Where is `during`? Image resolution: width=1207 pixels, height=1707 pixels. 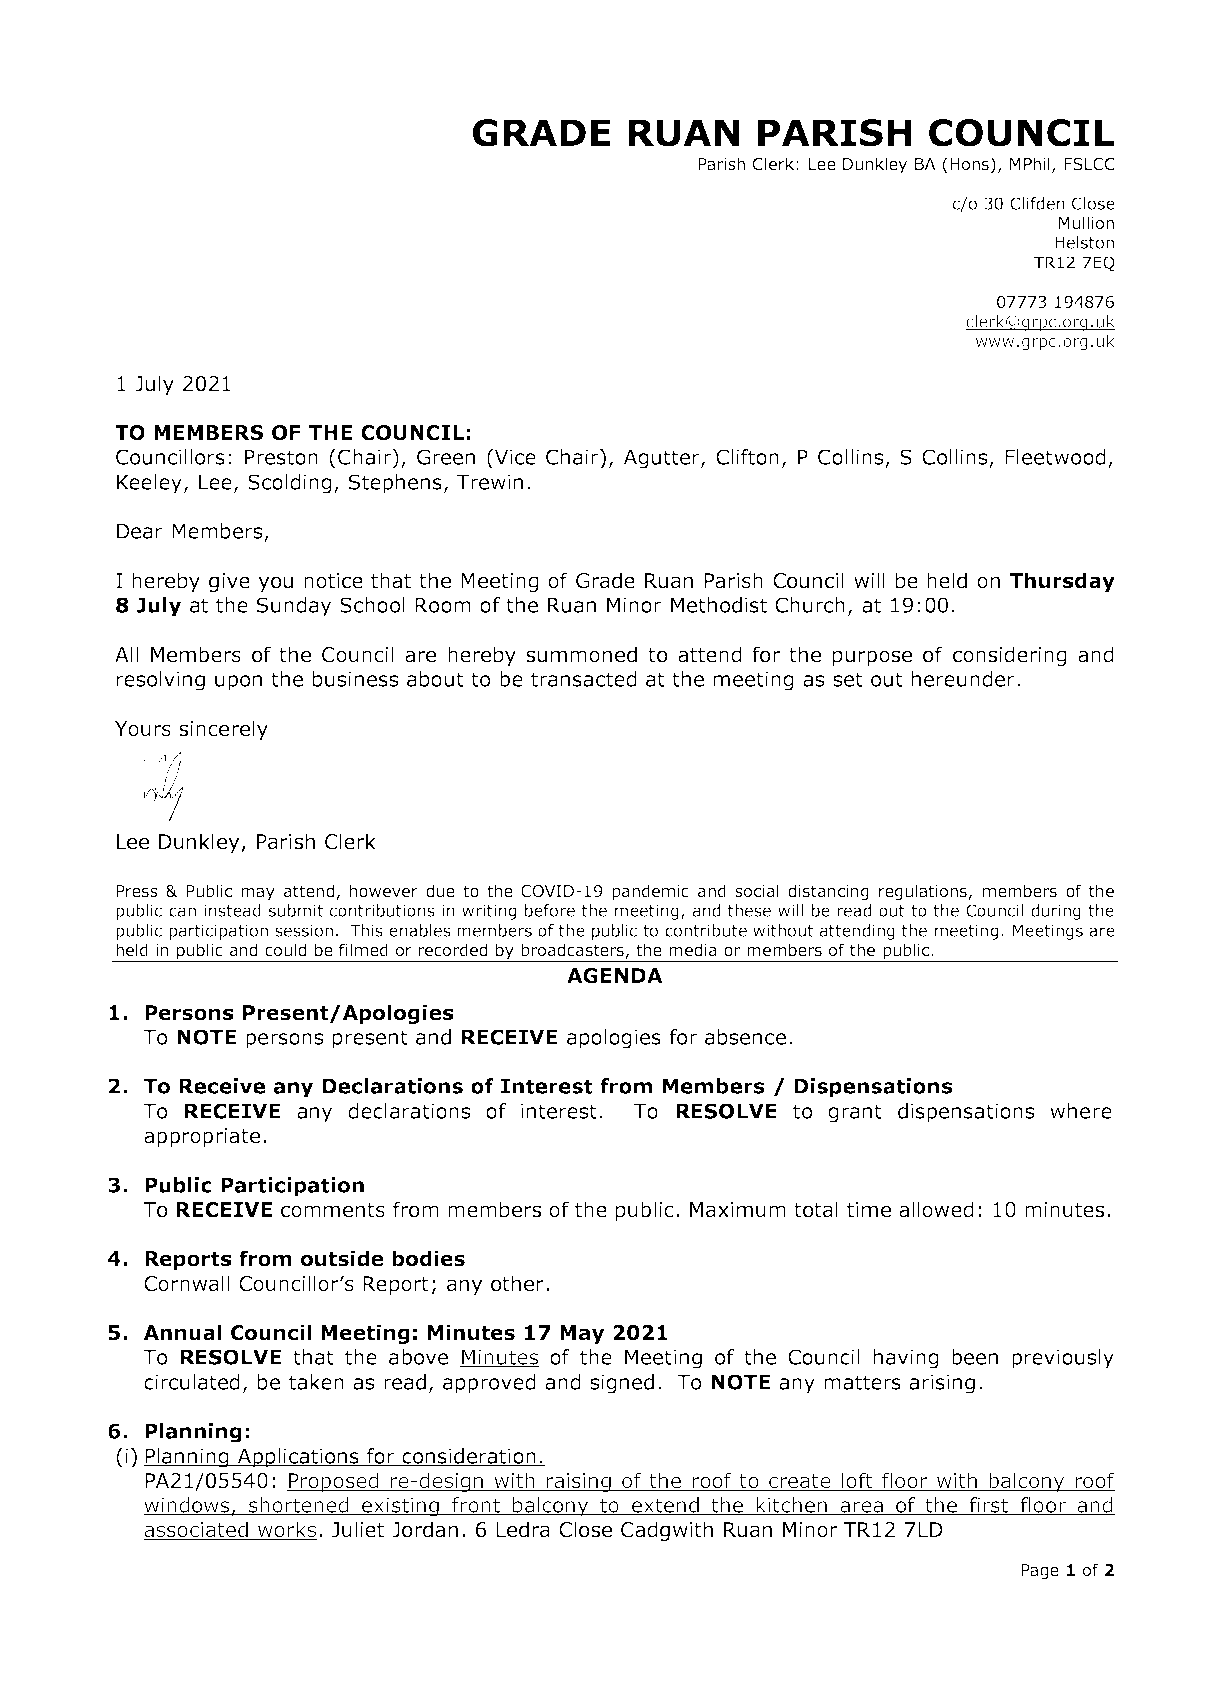 during is located at coordinates (1056, 912).
